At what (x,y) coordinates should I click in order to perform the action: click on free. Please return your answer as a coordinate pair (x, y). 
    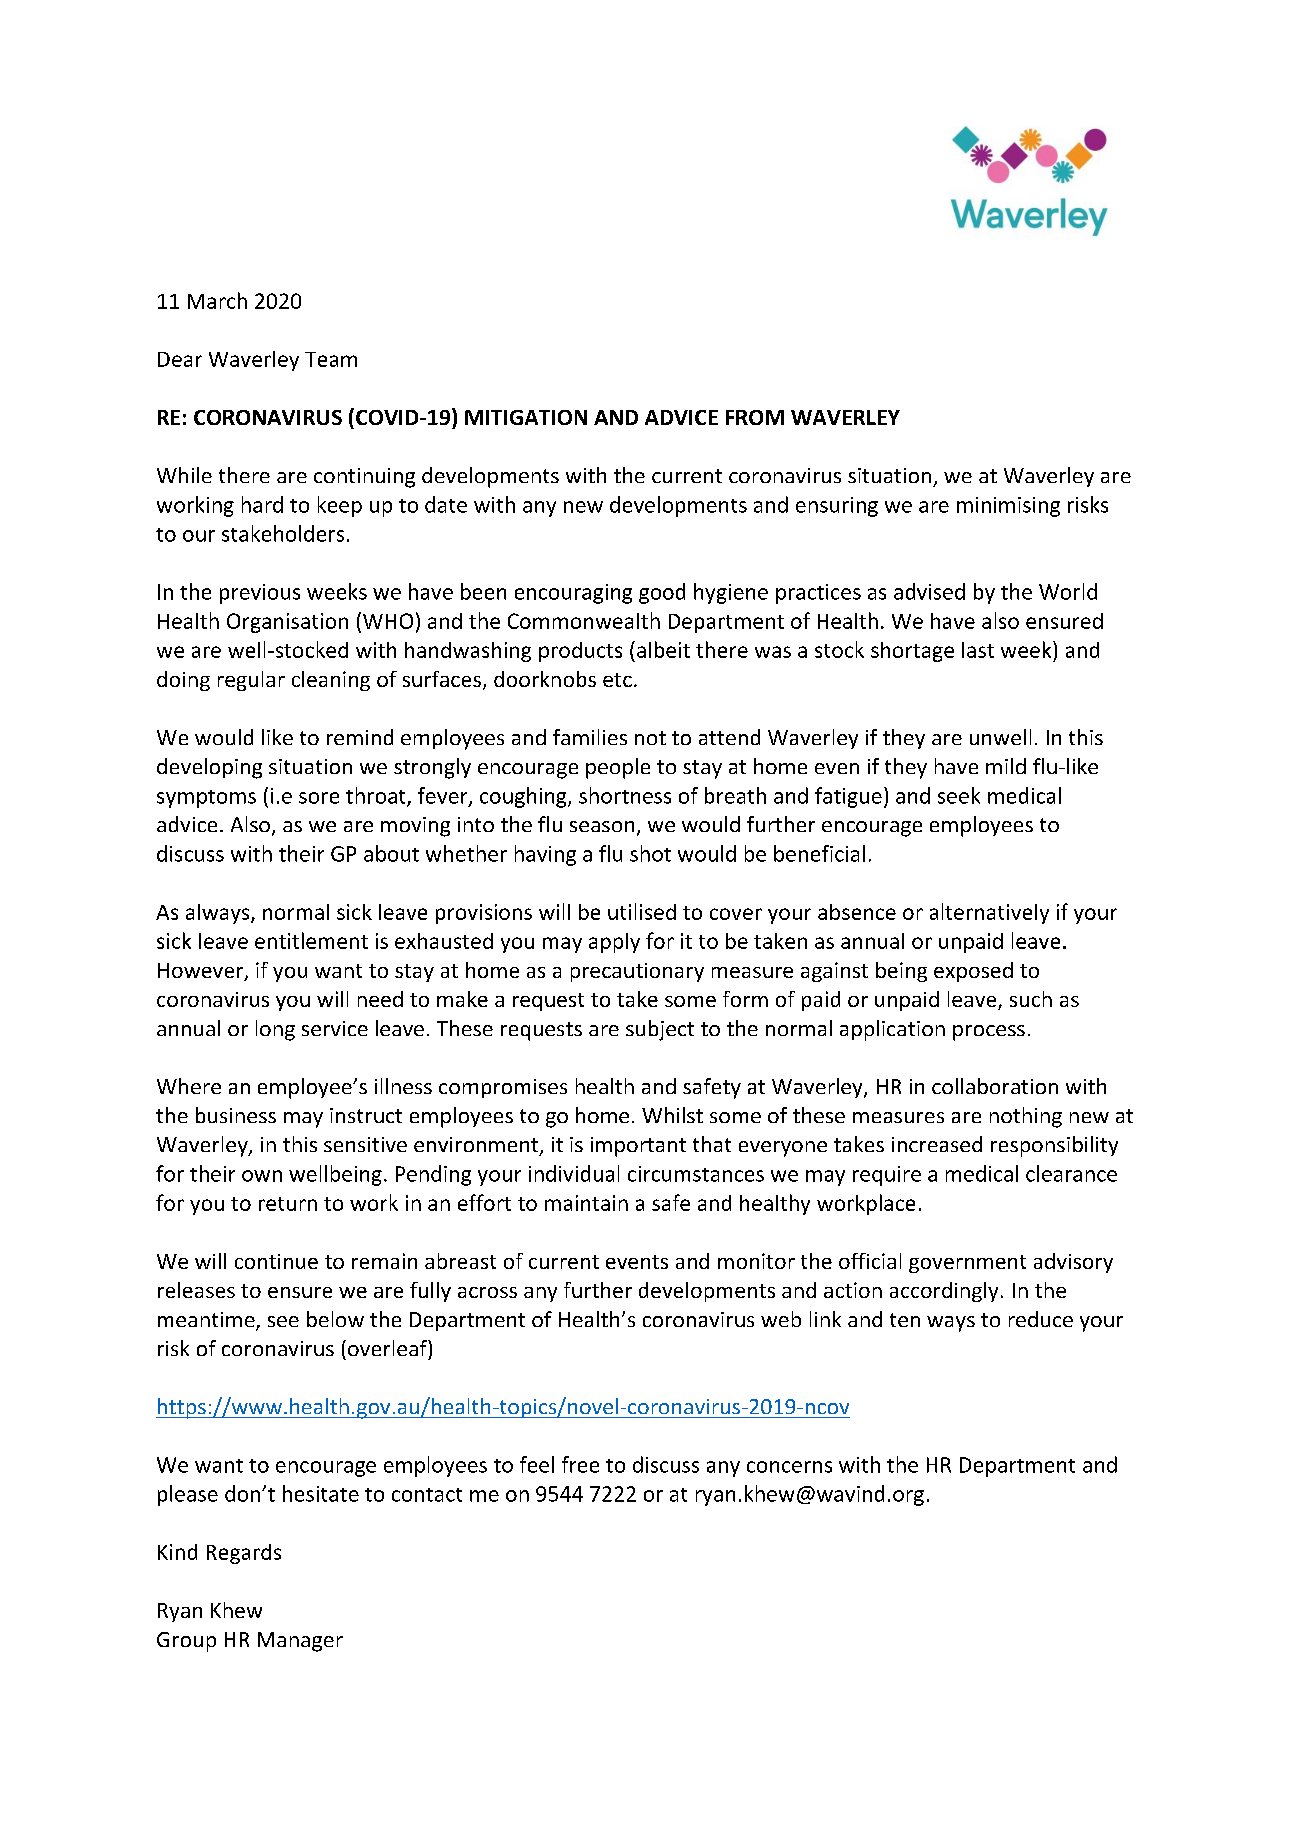
    Looking at the image, I should click on (580, 1464).
